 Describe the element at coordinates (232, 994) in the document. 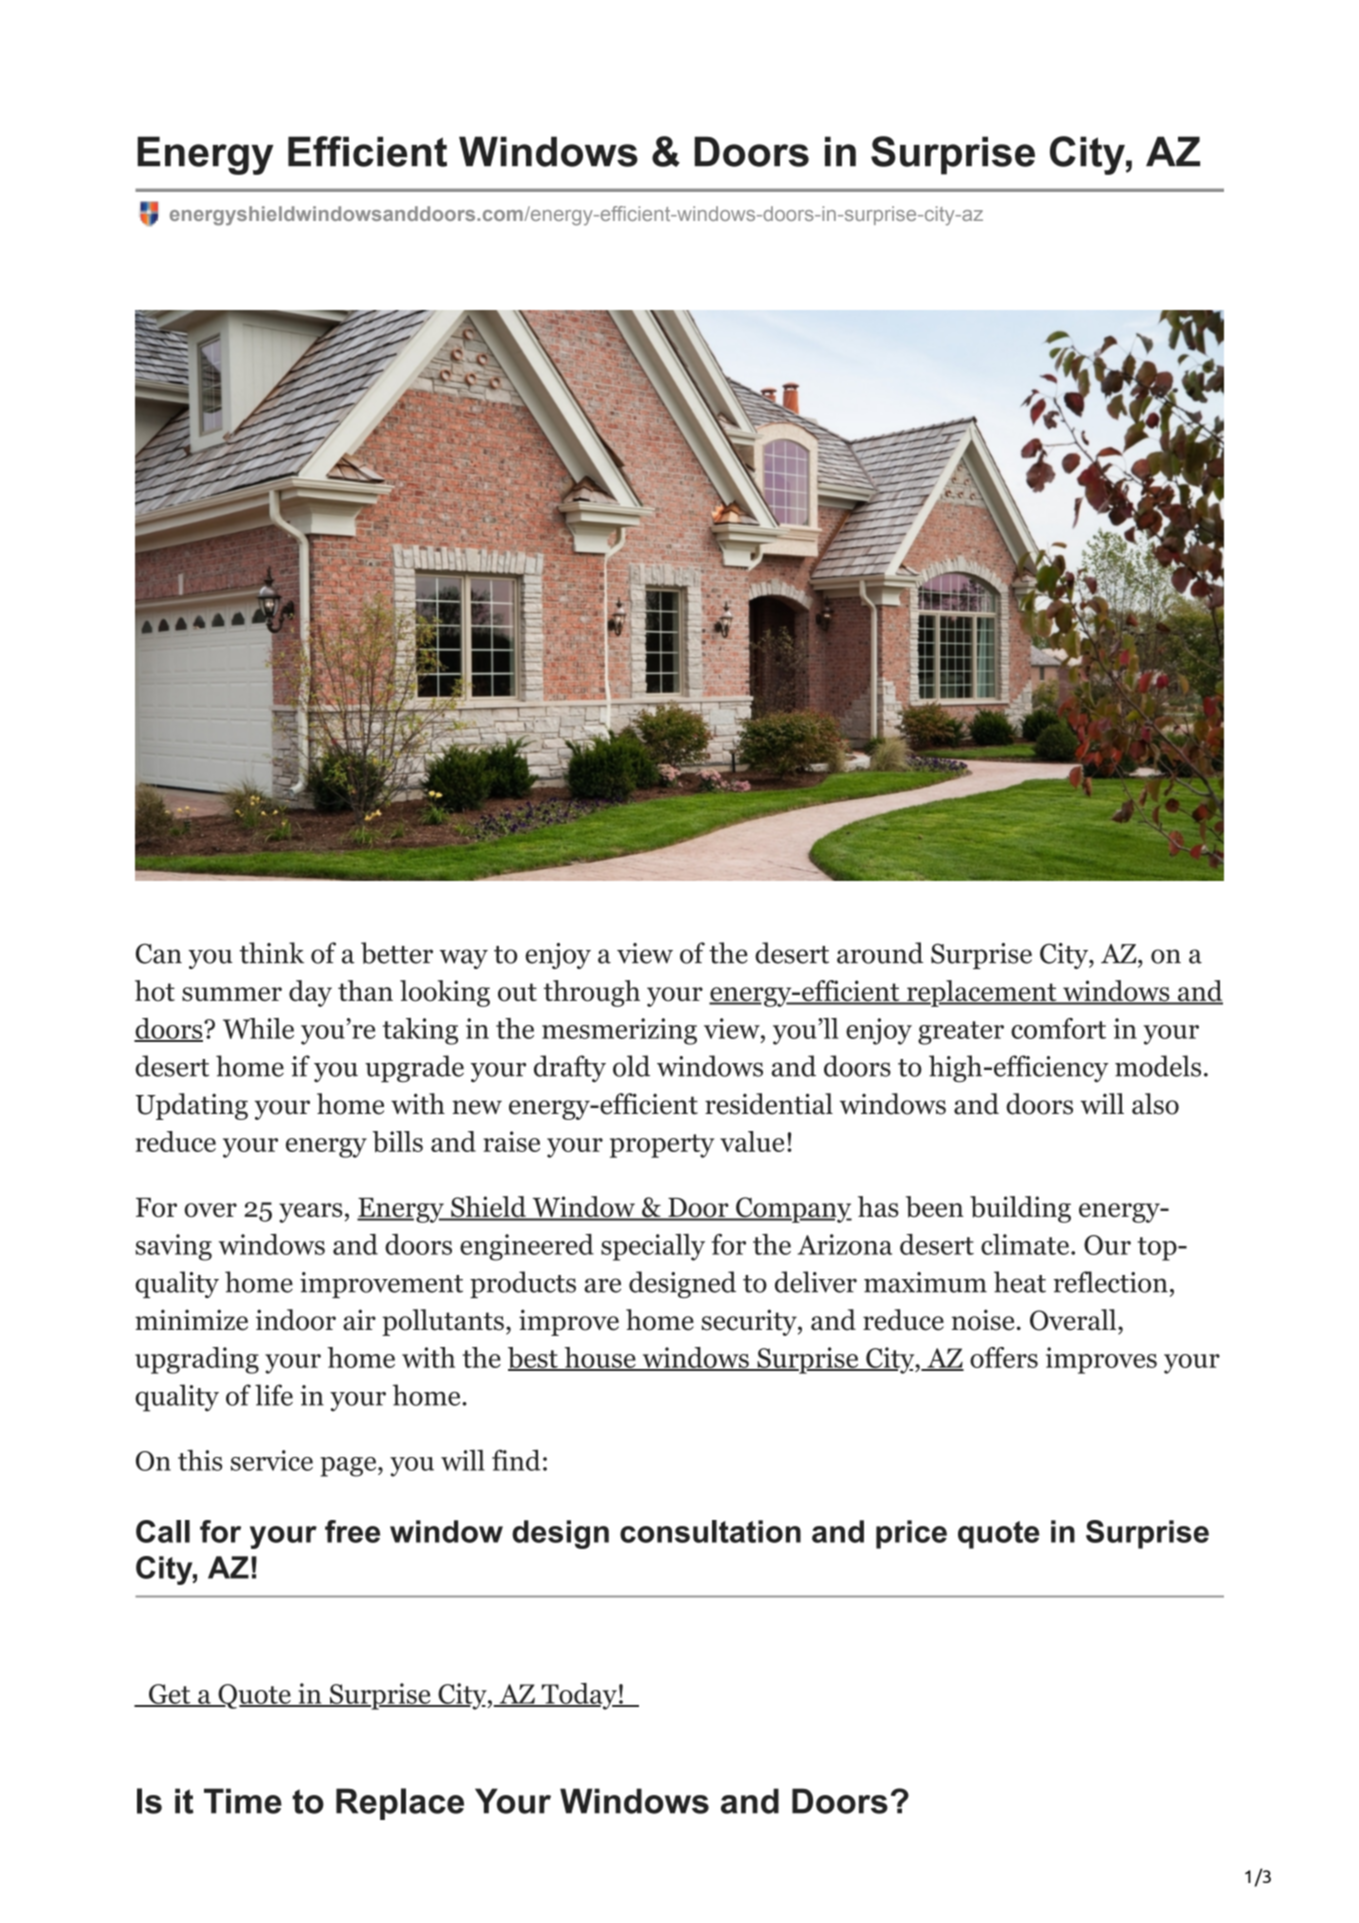

I see `summer` at that location.
